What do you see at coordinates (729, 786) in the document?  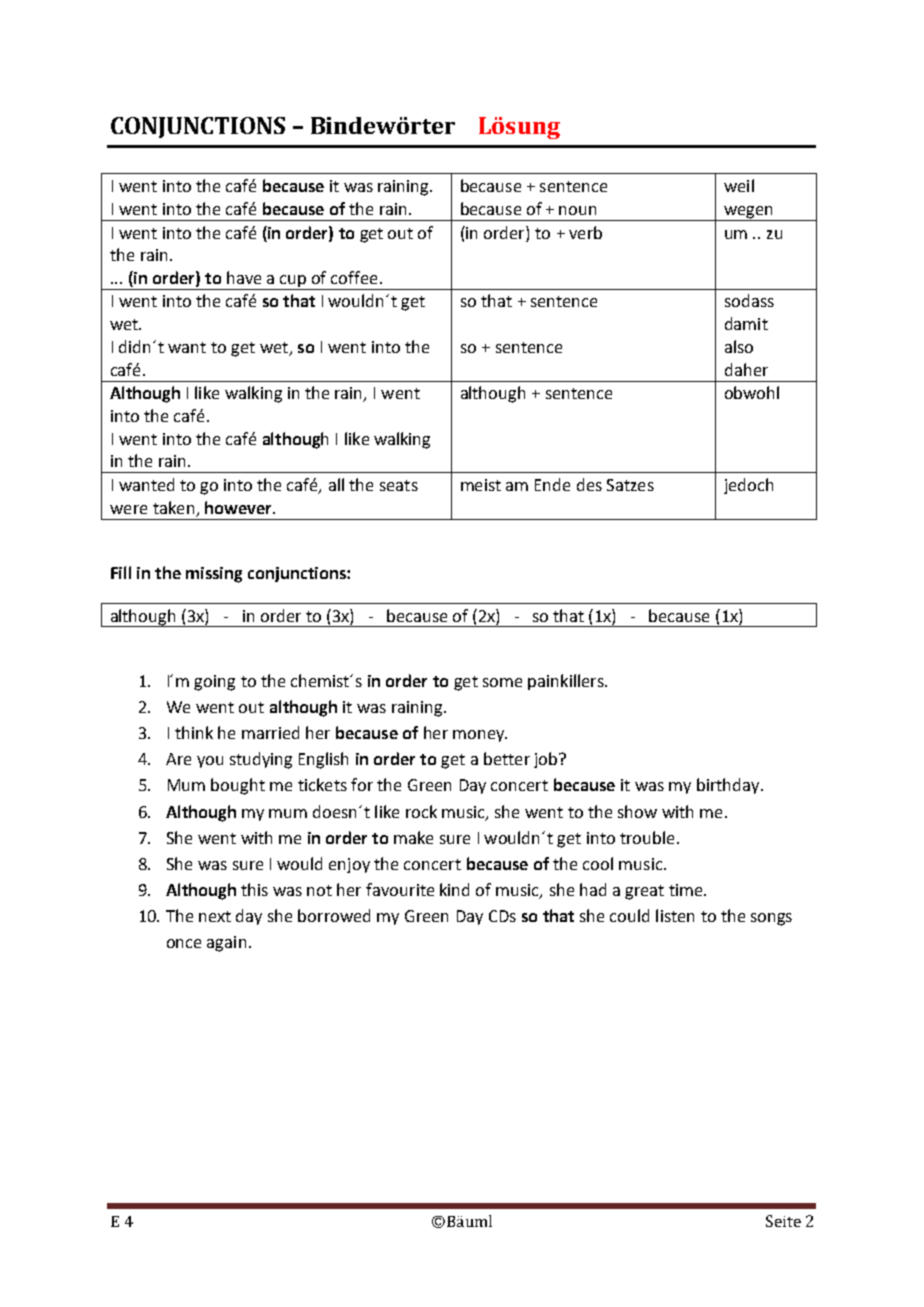 I see `birthday` at bounding box center [729, 786].
